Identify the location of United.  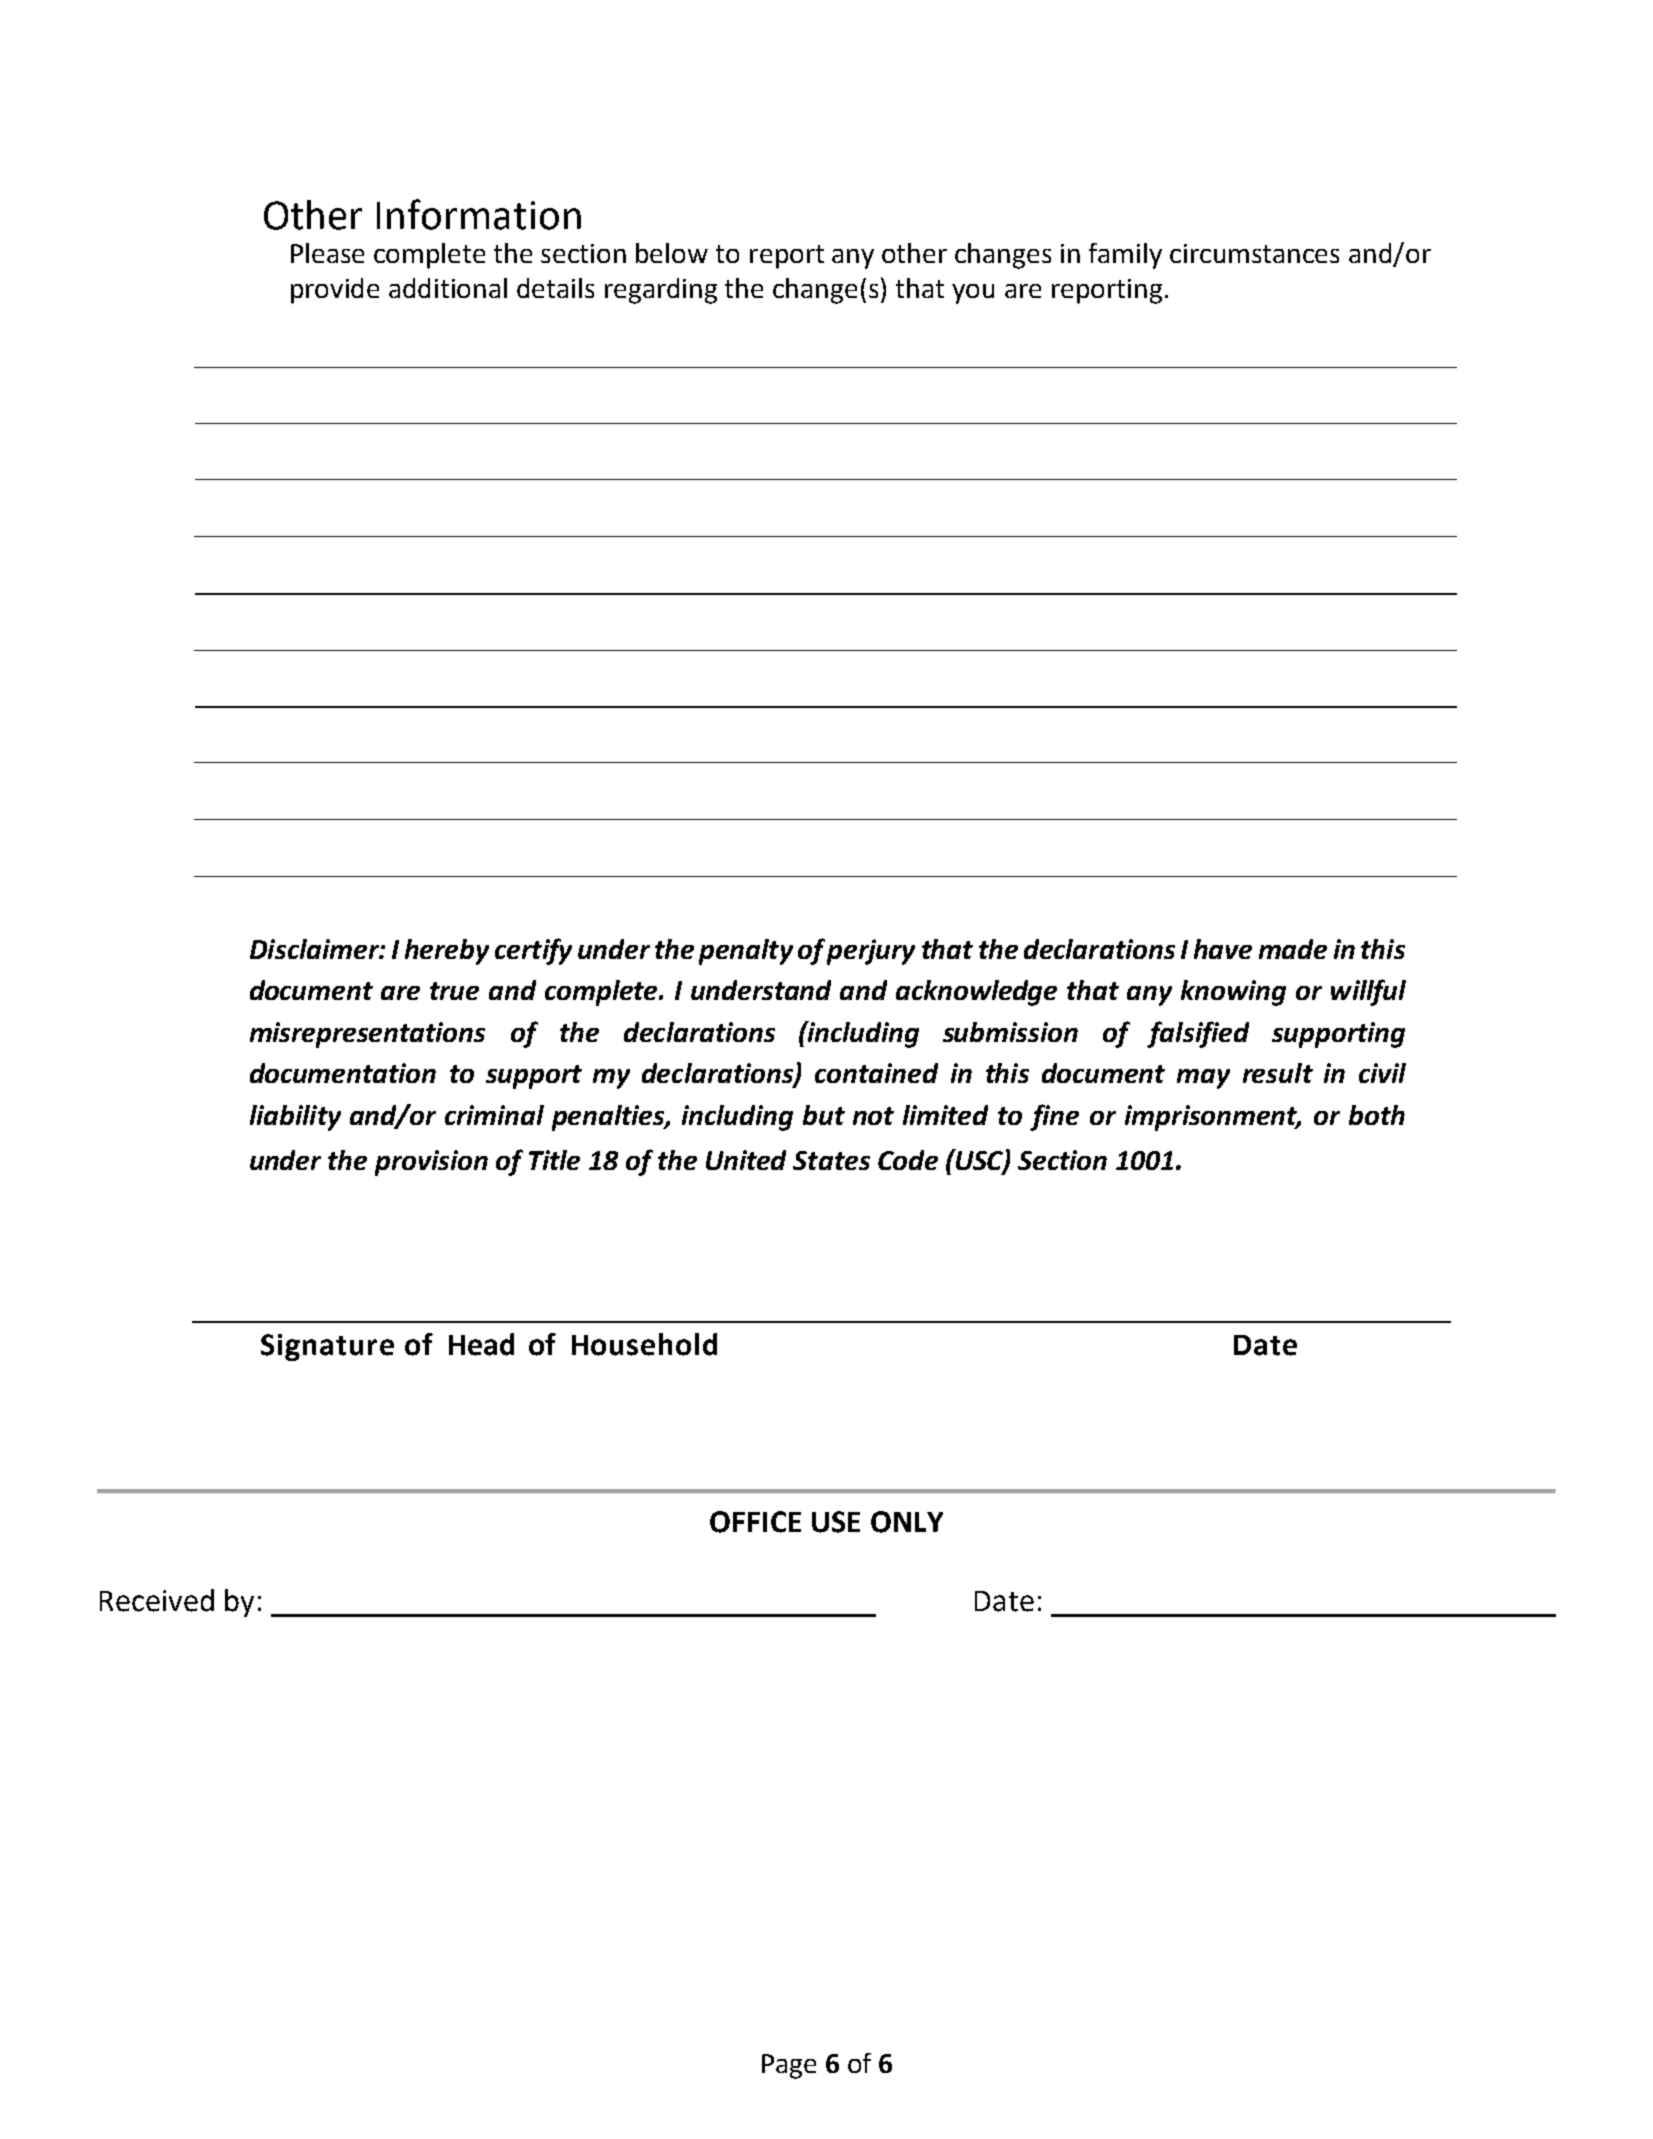
(746, 1160).
